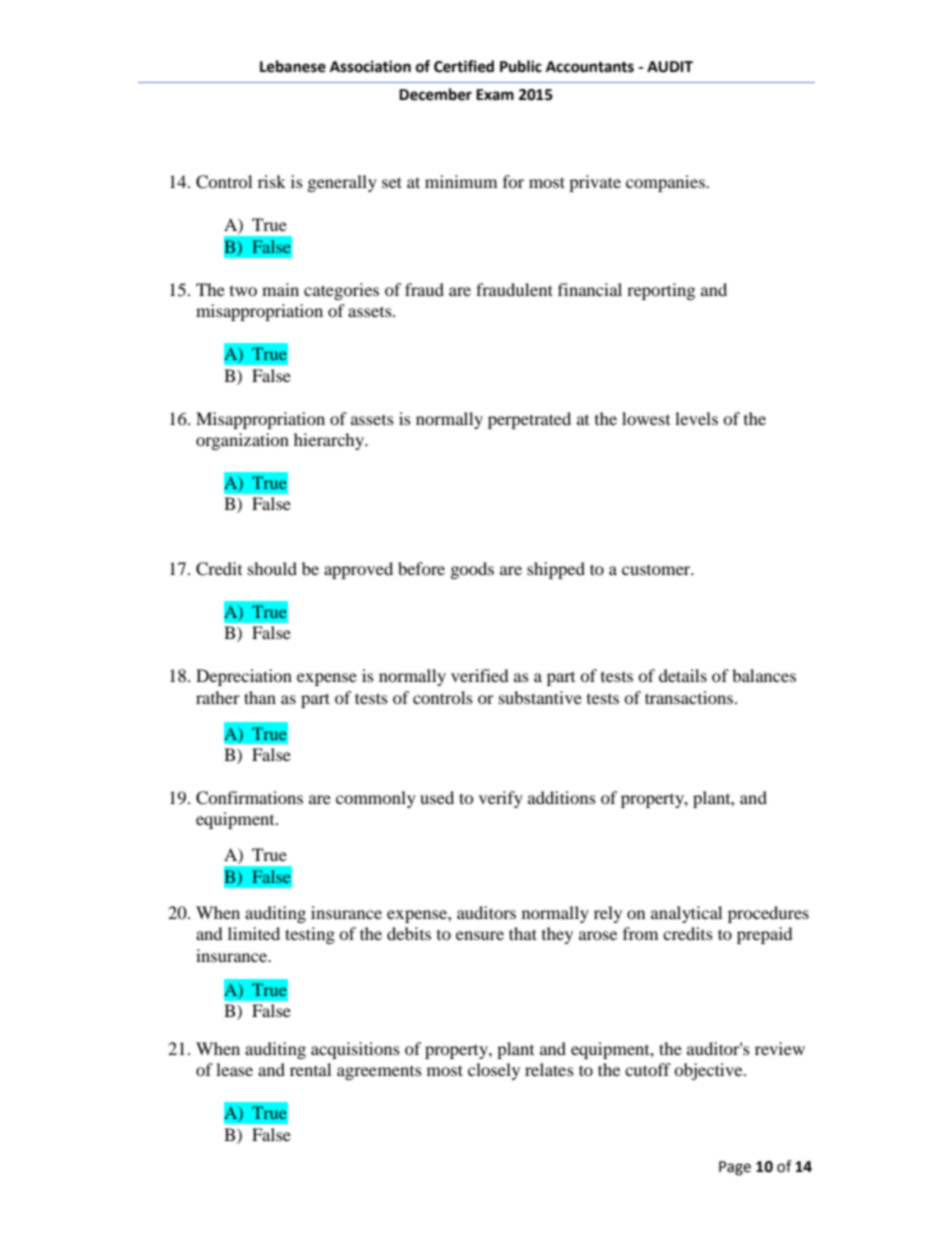 Image resolution: width=952 pixels, height=1233 pixels. What do you see at coordinates (666, 183) in the page?
I see `companies` at bounding box center [666, 183].
